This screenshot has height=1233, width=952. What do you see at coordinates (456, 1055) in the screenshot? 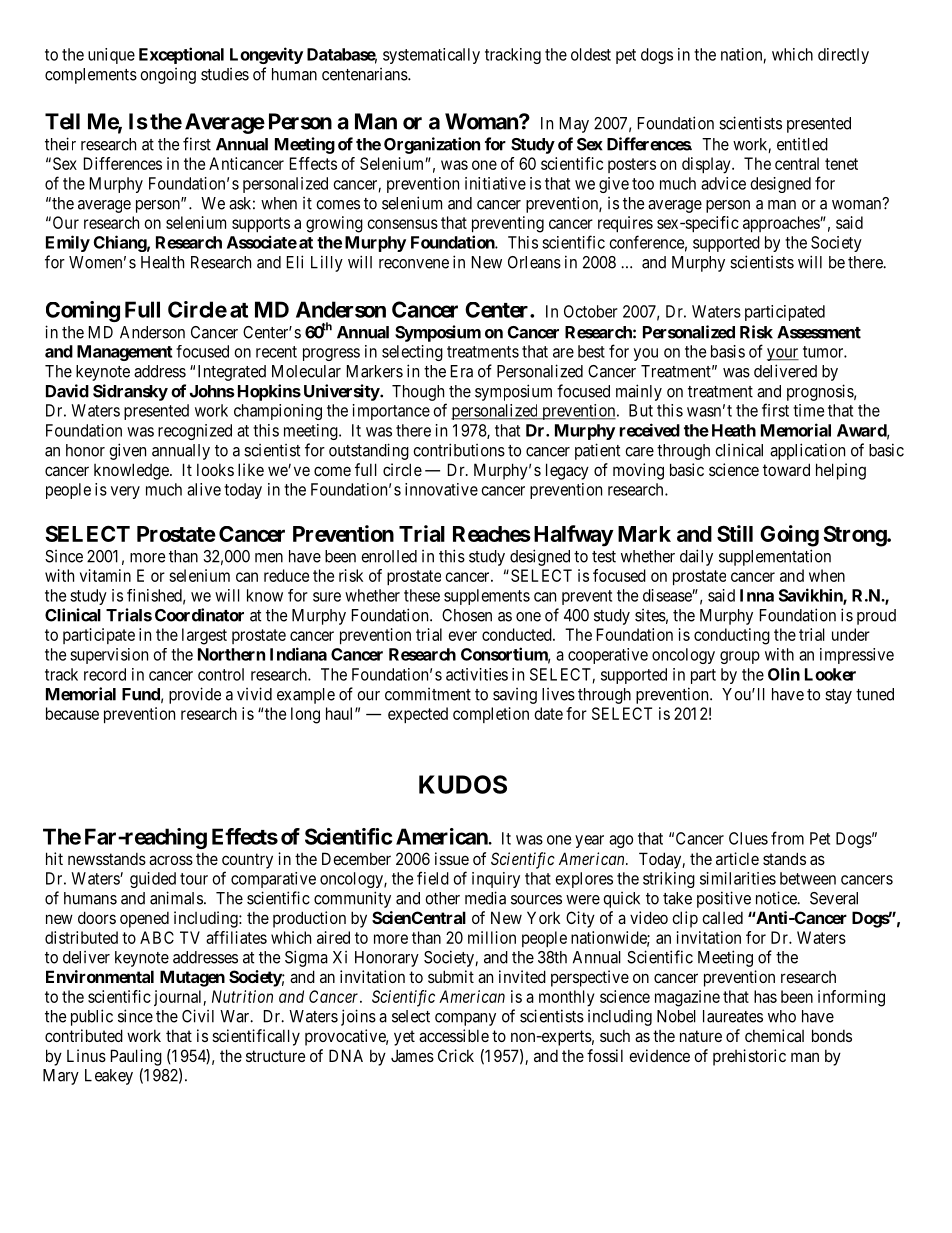
I see `Crick` at bounding box center [456, 1055].
